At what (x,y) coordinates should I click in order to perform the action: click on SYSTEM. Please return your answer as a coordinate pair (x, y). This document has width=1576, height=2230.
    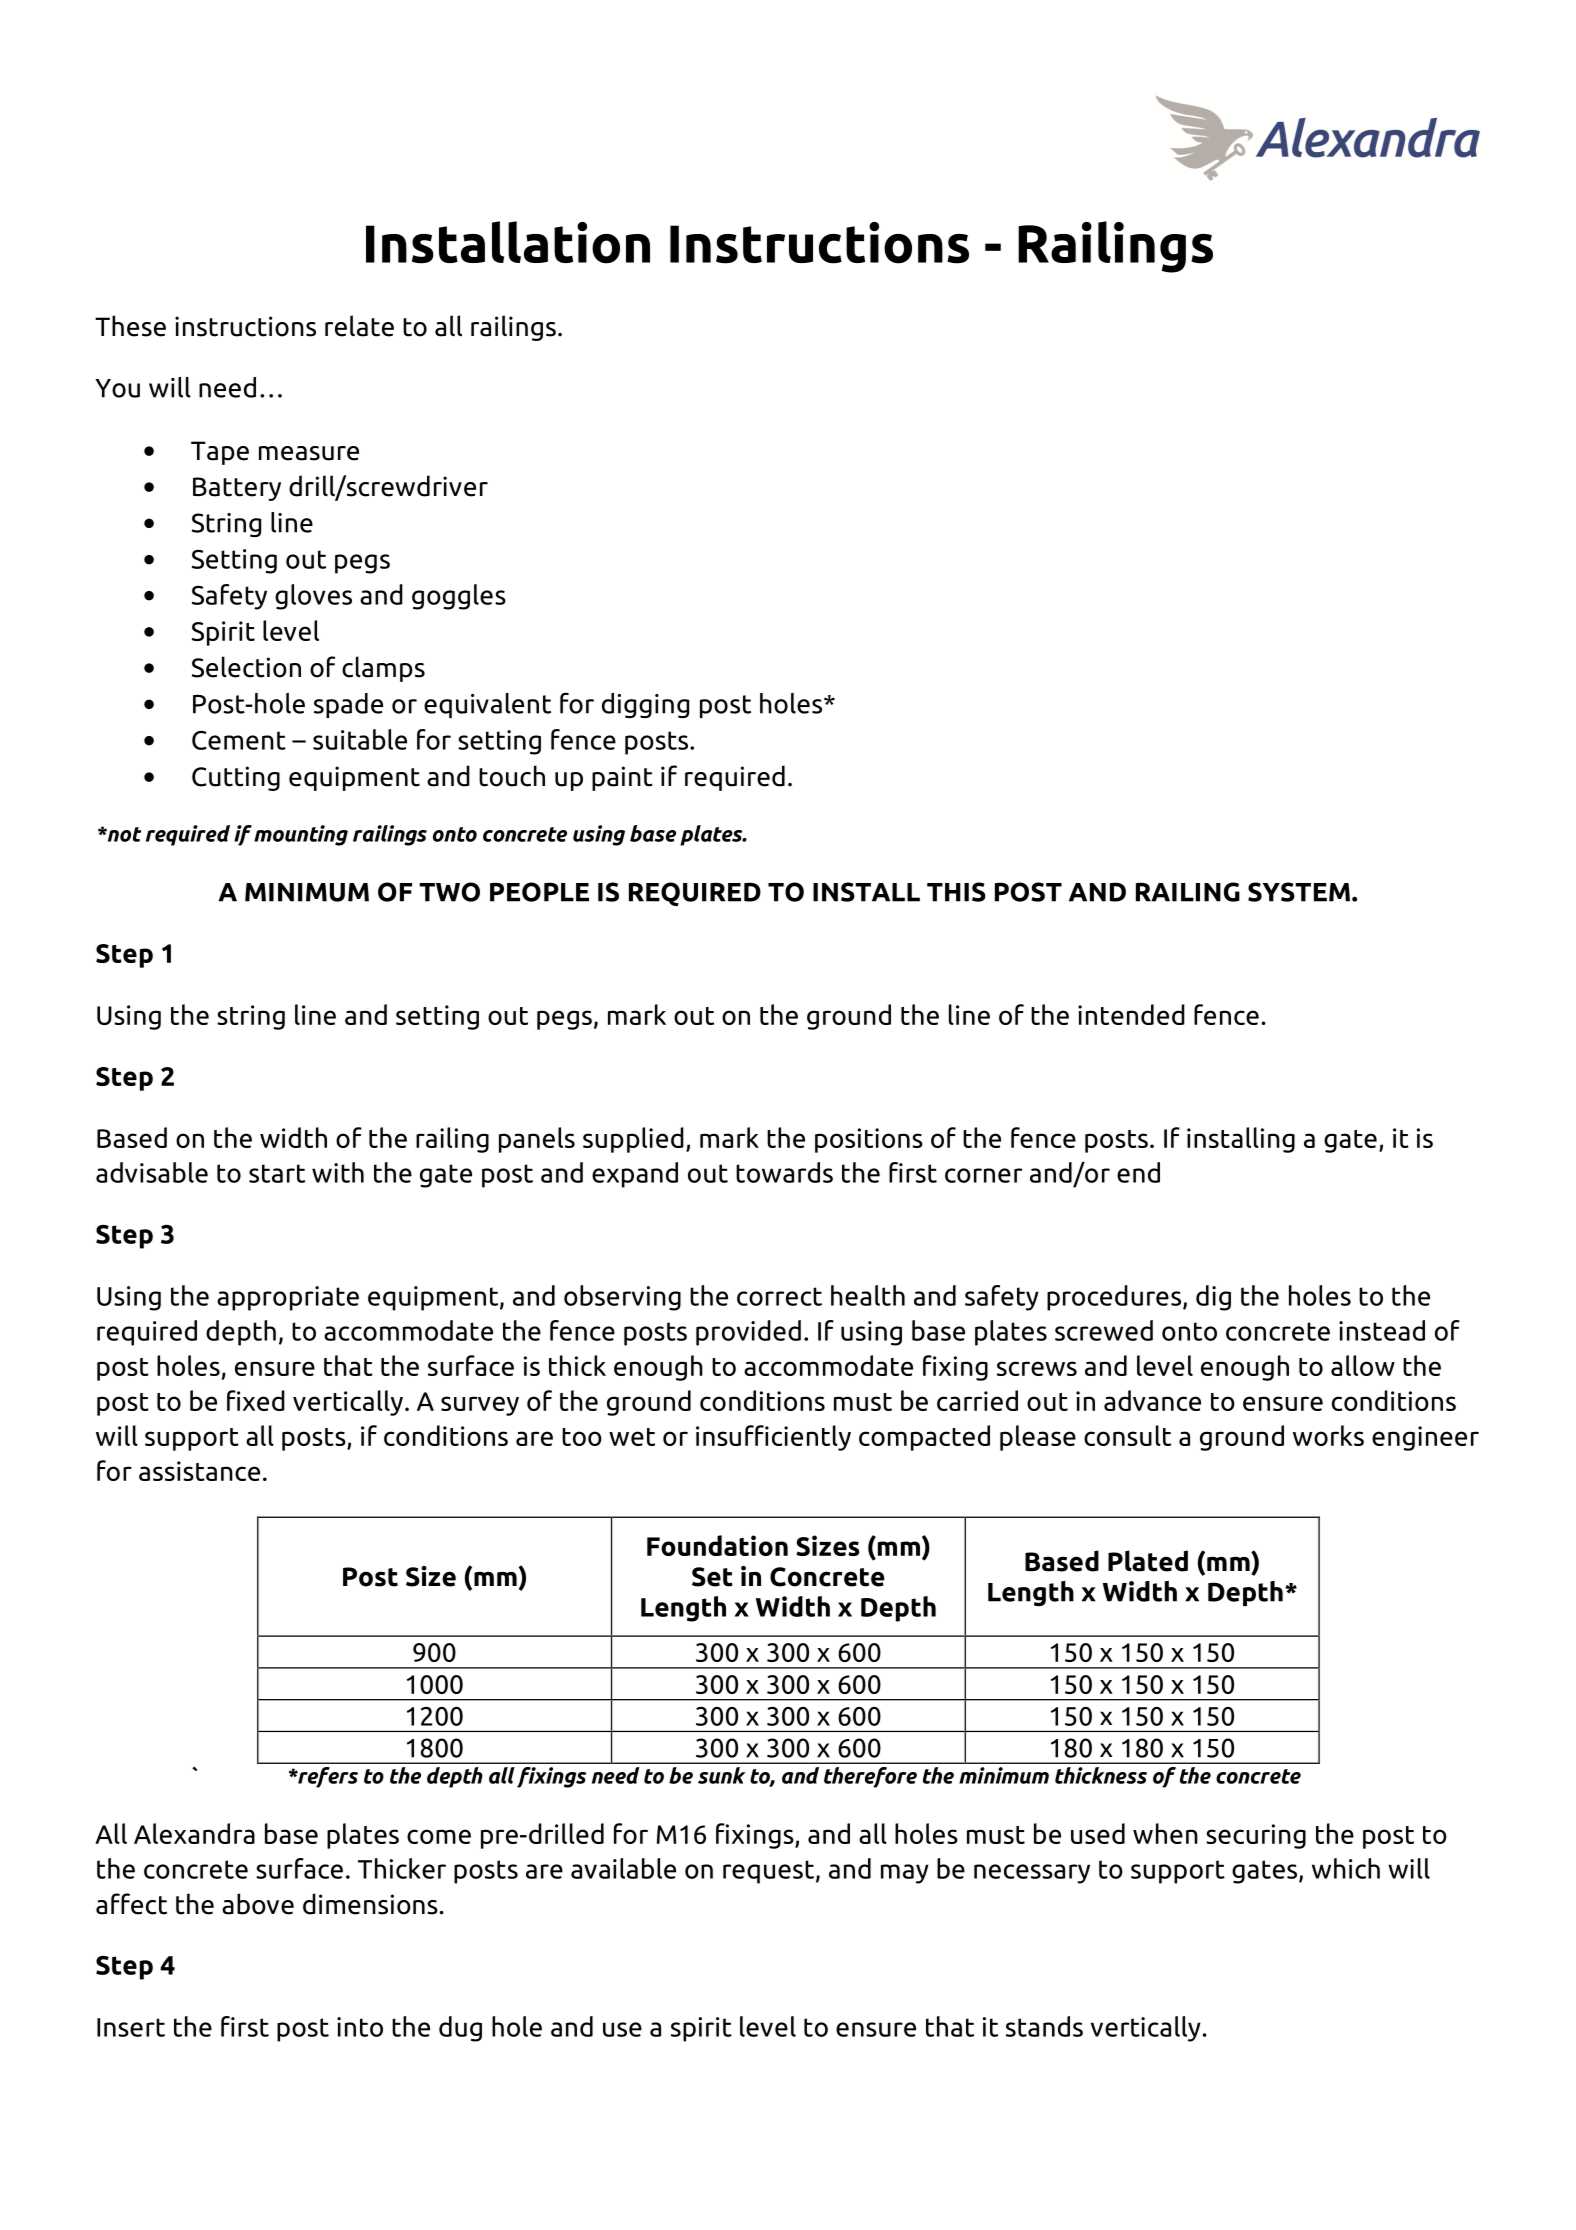
    Looking at the image, I should click on (1299, 892).
